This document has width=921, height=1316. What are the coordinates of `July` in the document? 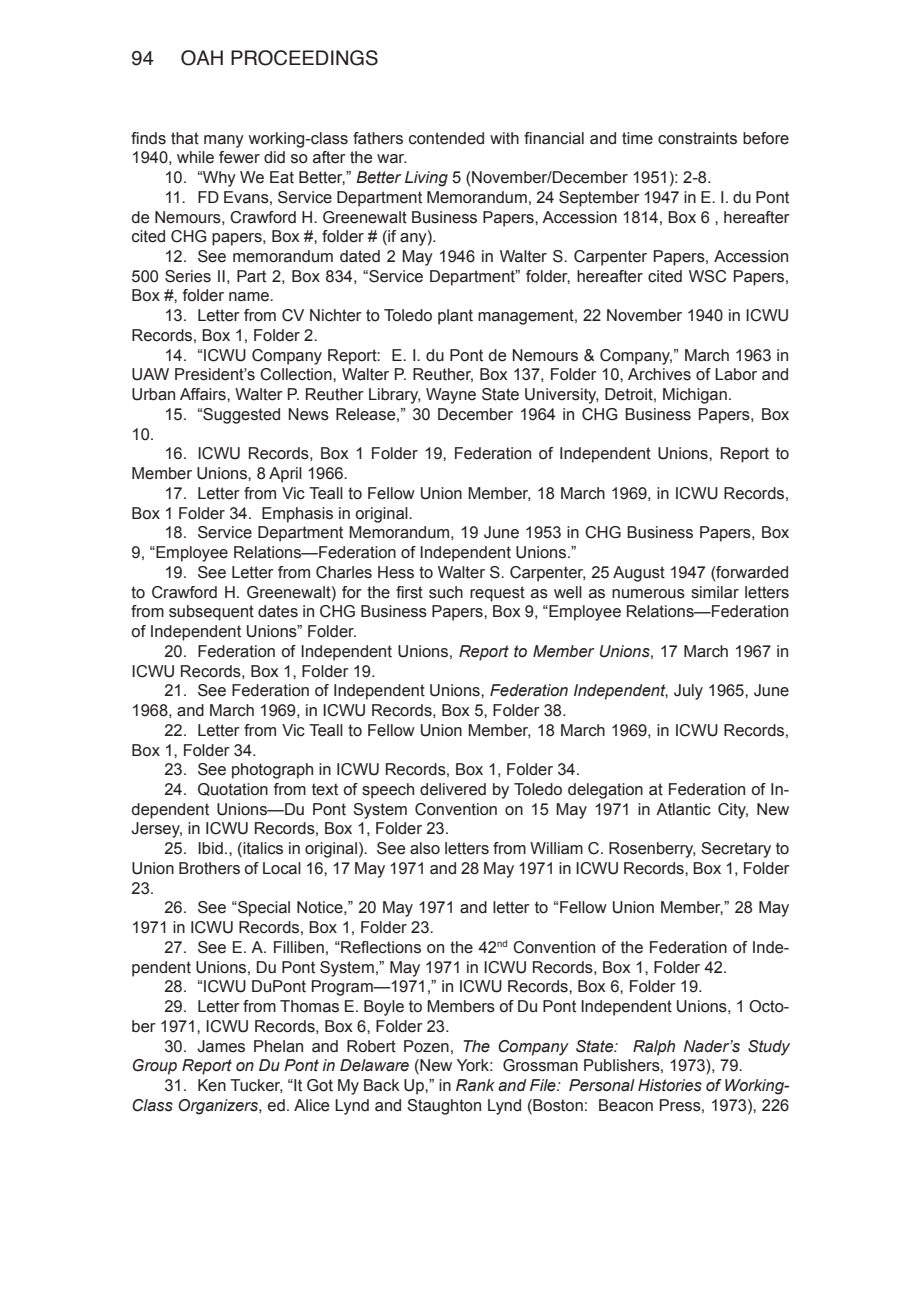 It's located at (688, 692).
